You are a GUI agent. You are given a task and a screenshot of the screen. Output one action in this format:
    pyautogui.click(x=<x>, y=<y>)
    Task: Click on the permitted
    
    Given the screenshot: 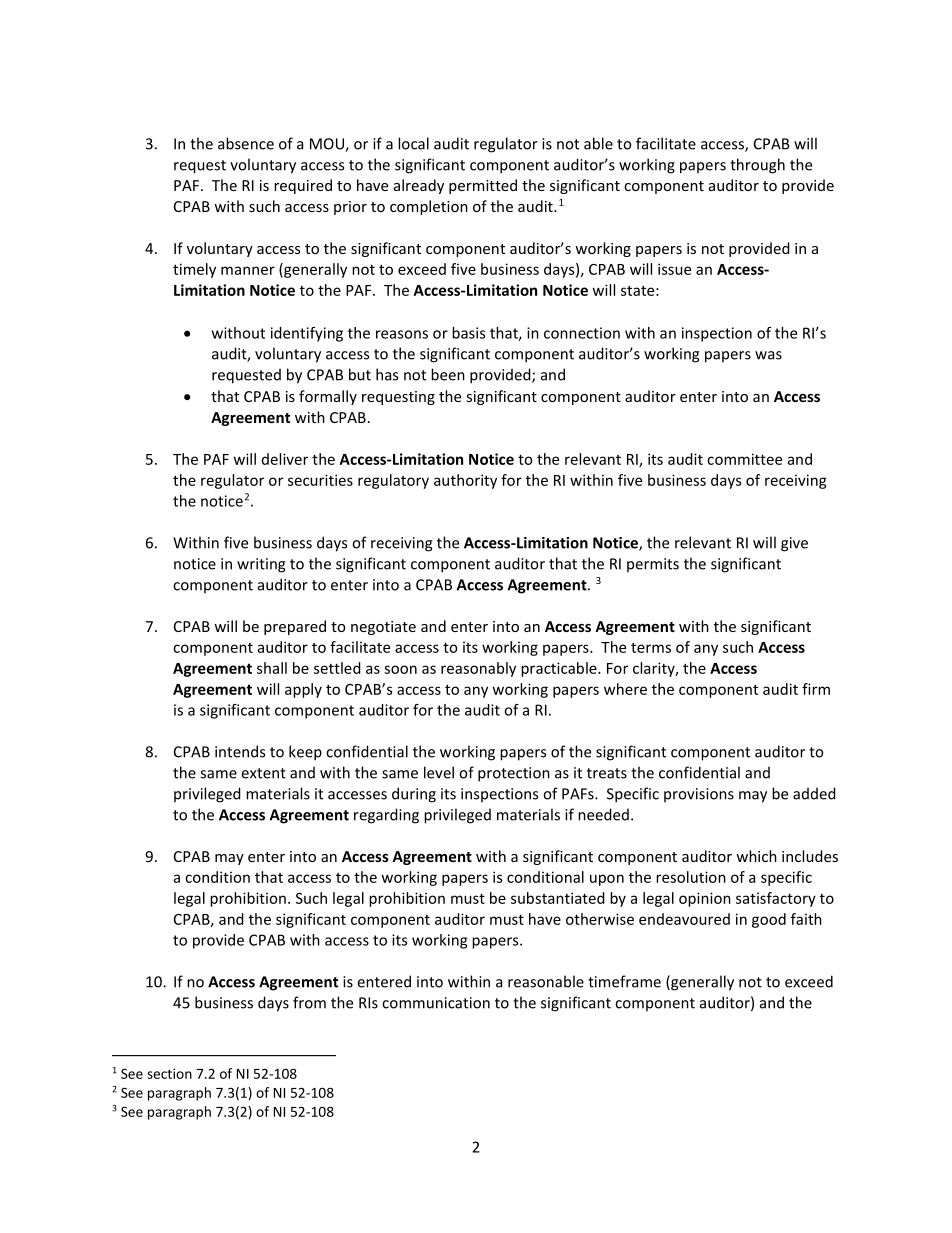 What is the action you would take?
    pyautogui.click(x=483, y=186)
